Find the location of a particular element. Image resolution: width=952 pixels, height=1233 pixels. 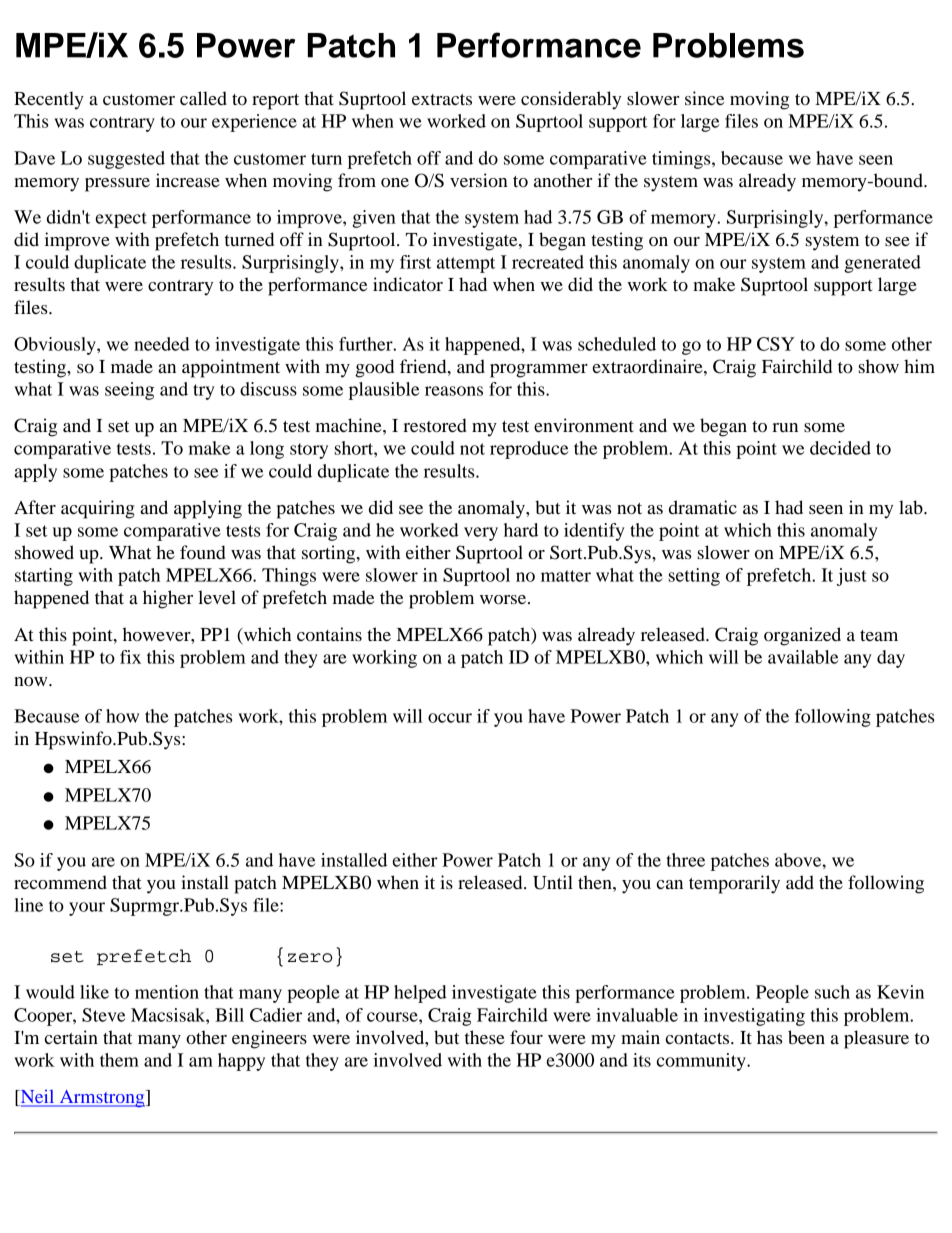

Until is located at coordinates (553, 882).
